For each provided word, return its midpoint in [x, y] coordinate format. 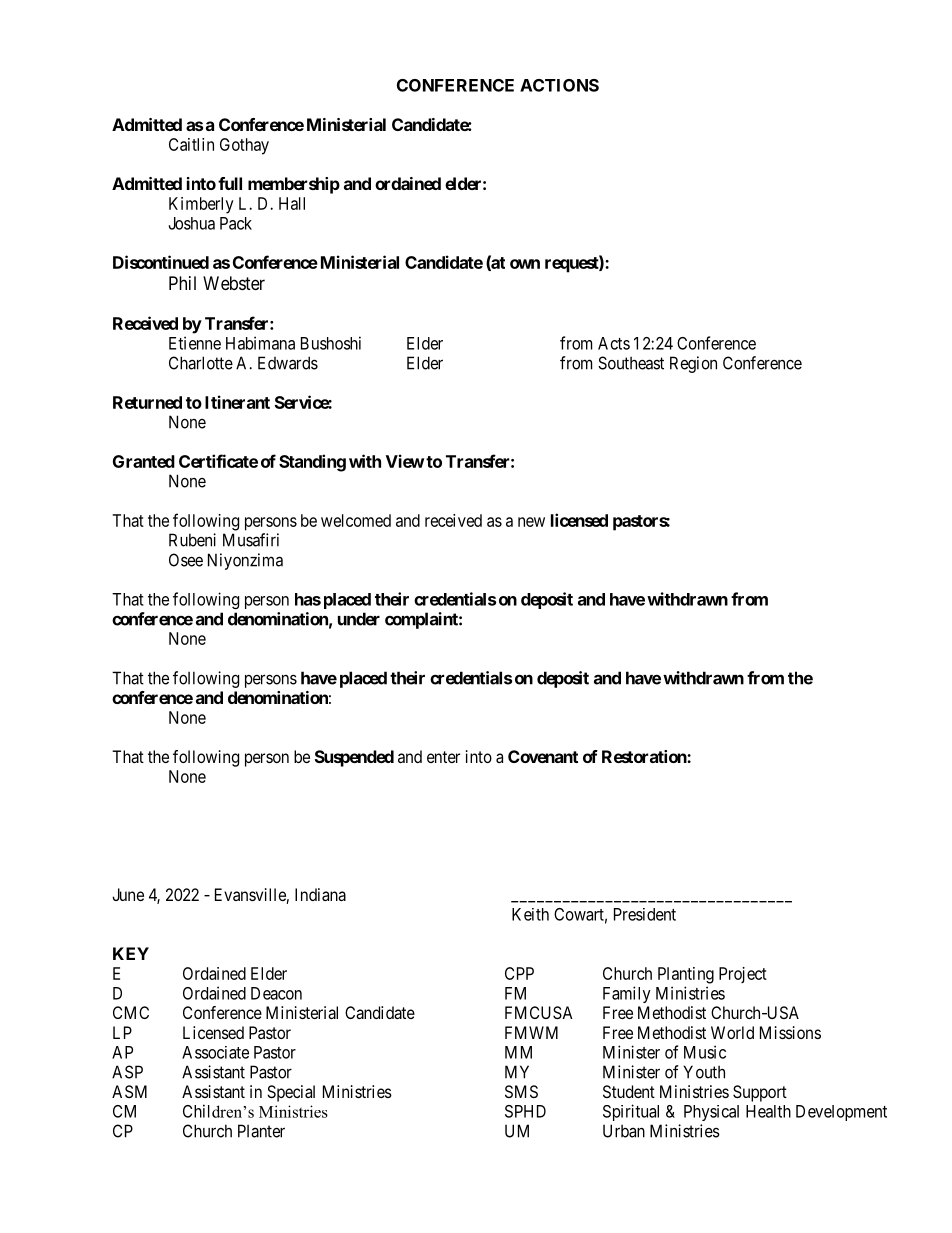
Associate [215, 1052]
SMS [521, 1091]
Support [760, 1093]
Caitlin [191, 144]
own [525, 264]
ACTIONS [559, 85]
